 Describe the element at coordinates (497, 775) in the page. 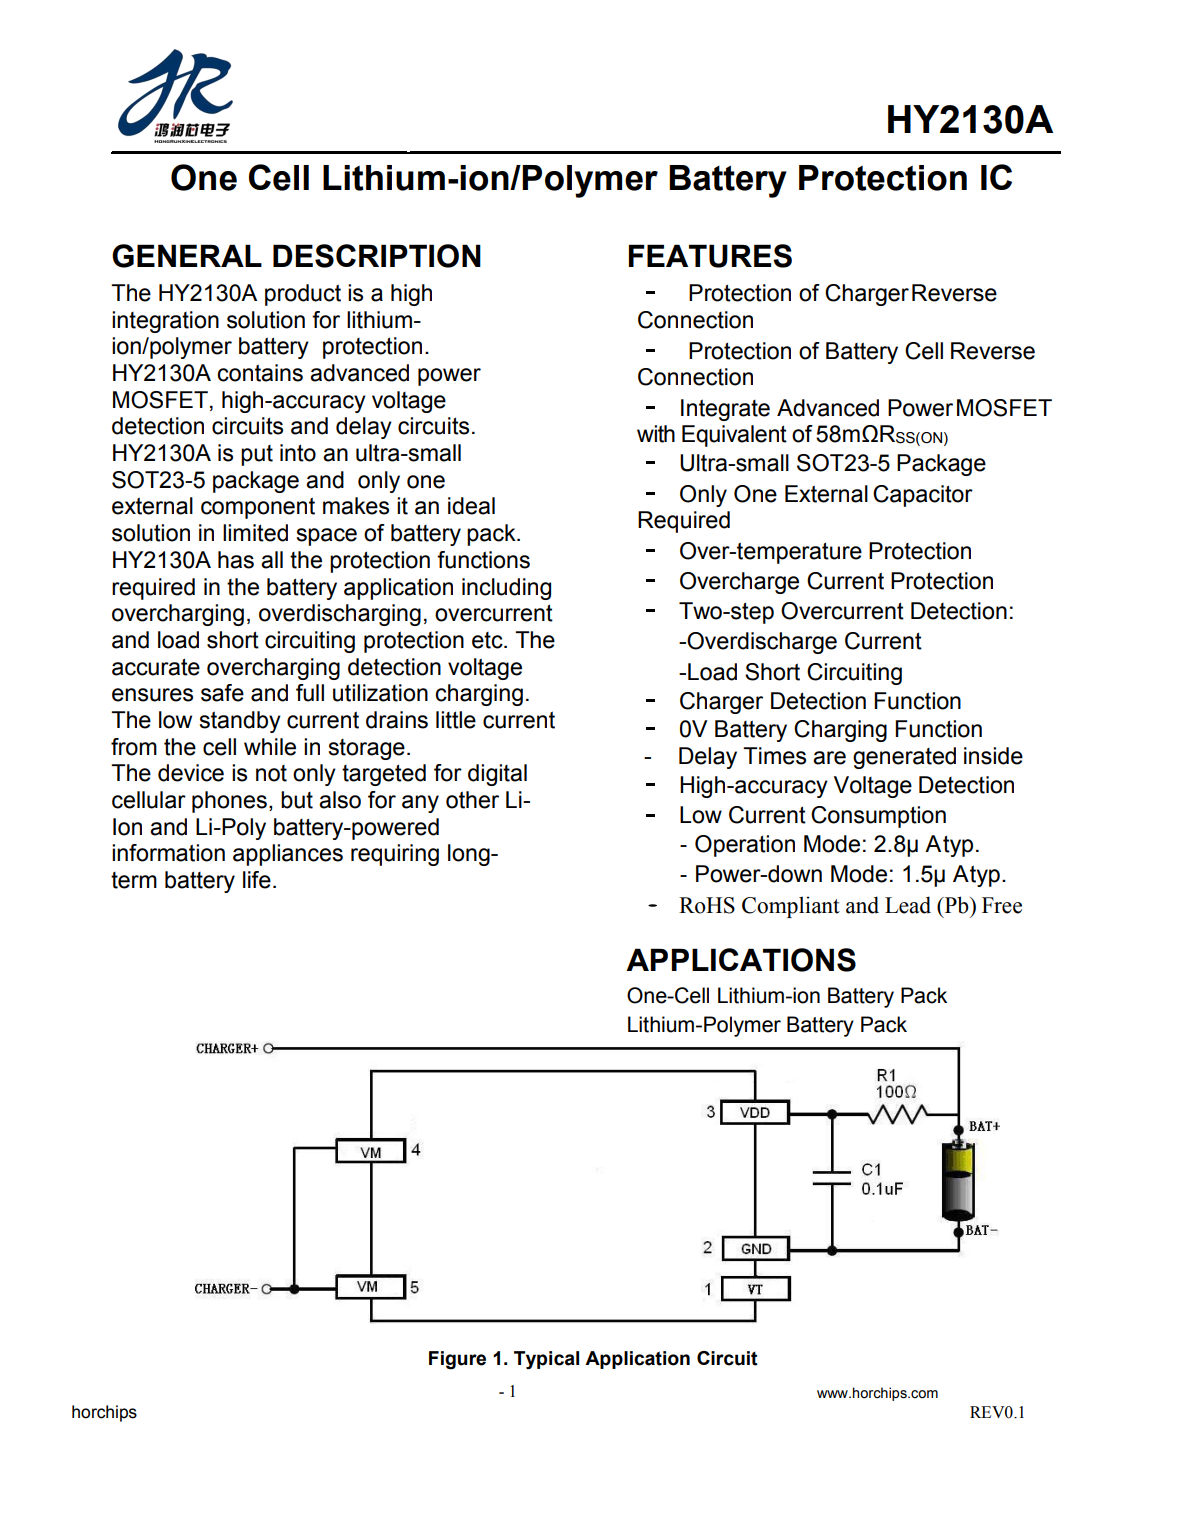

I see `digital` at that location.
